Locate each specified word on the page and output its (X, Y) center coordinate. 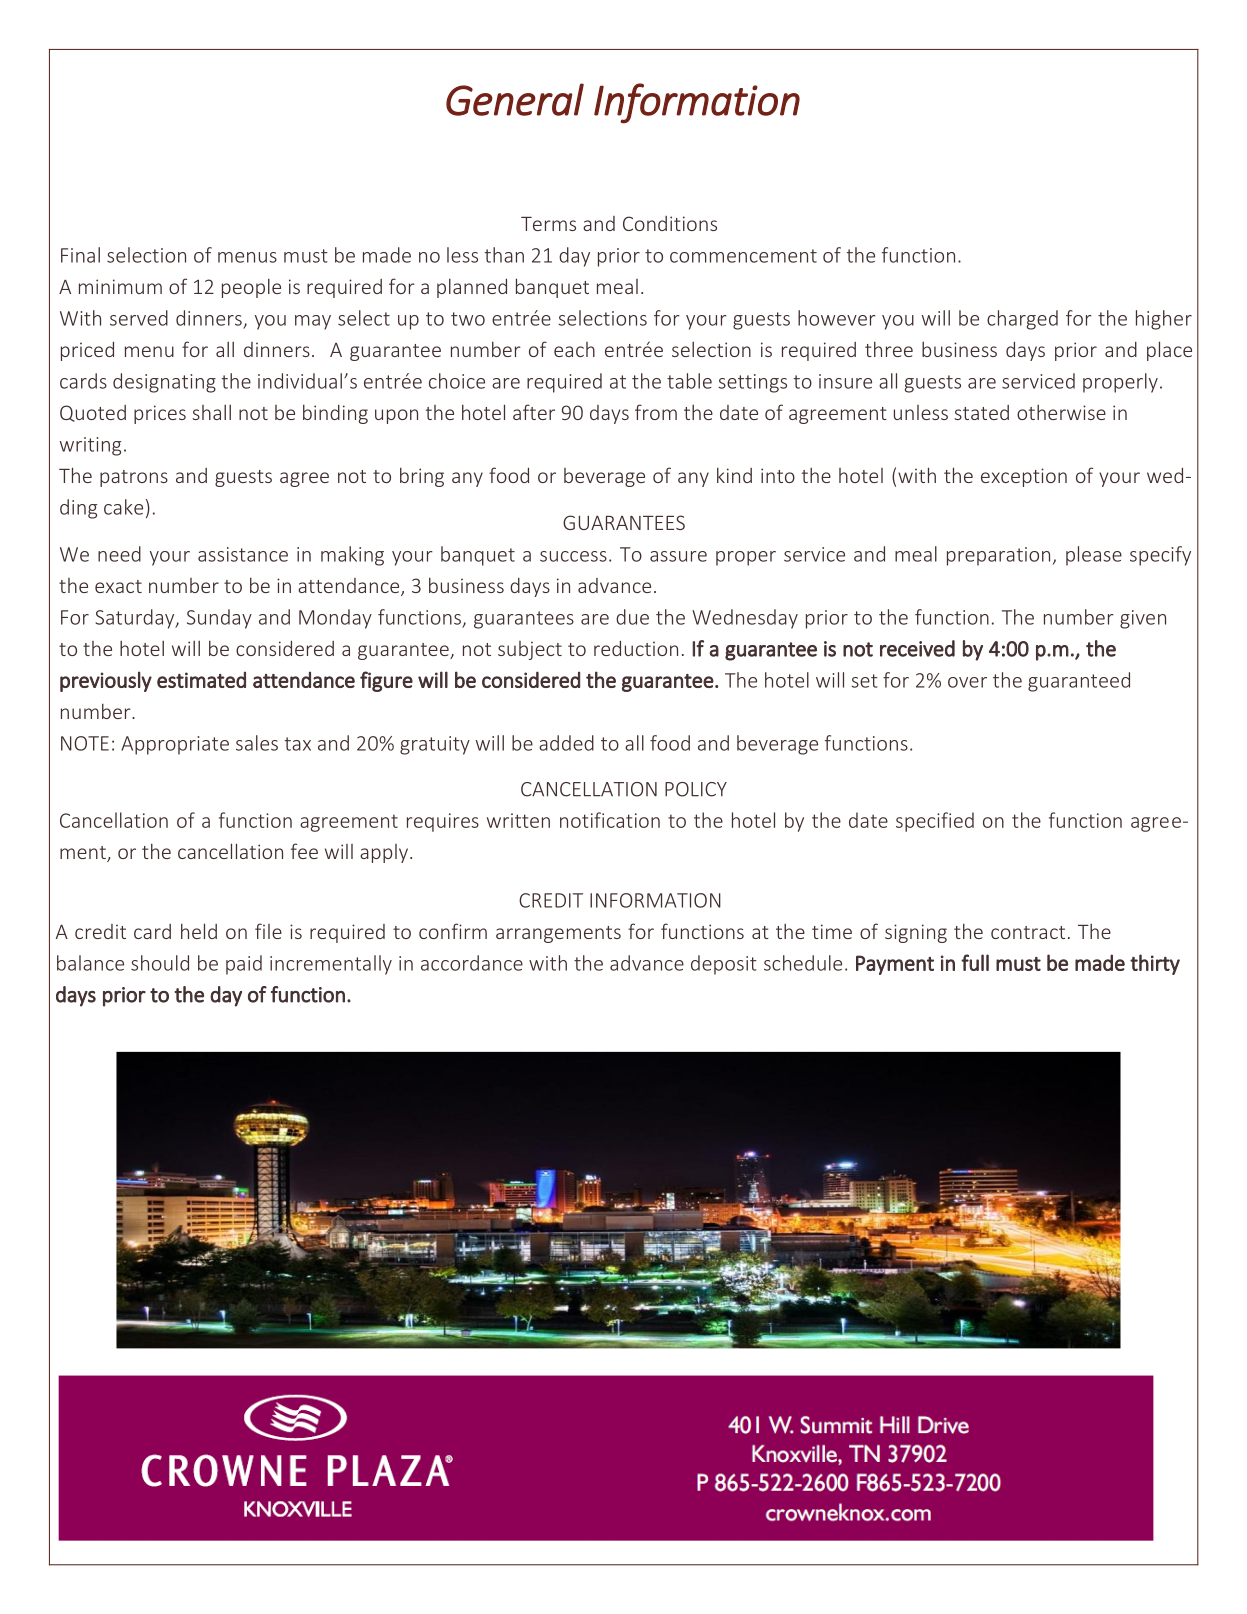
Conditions (670, 223)
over (967, 682)
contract (1028, 932)
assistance (243, 554)
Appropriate (175, 745)
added (566, 743)
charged (1022, 320)
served (139, 318)
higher (1164, 320)
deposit (724, 965)
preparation (998, 556)
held (199, 931)
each (574, 349)
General (515, 99)
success (573, 556)
